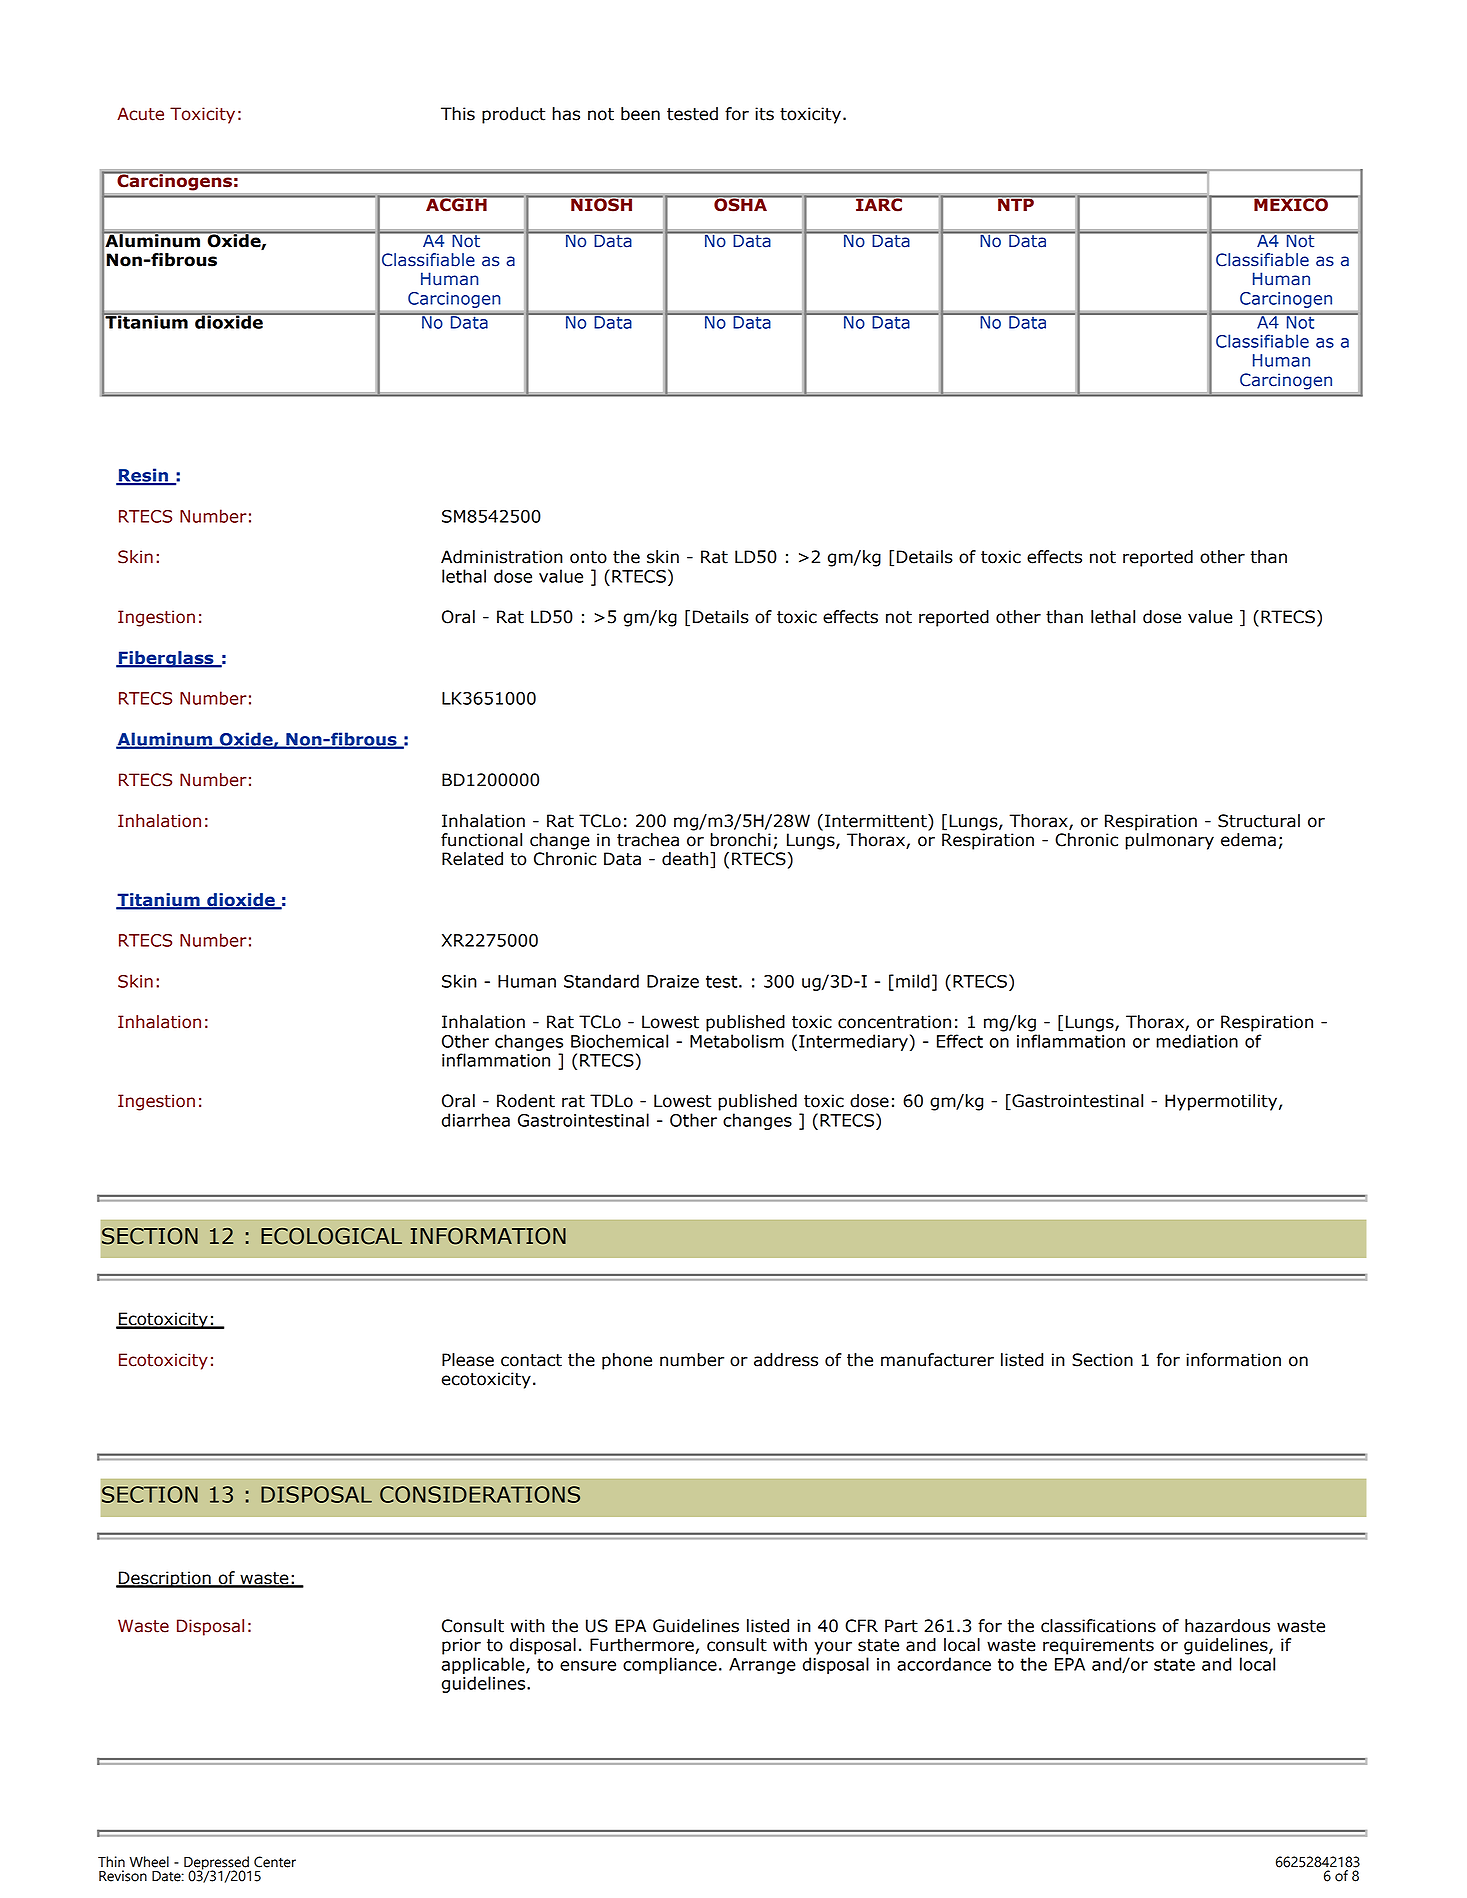  What do you see at coordinates (1098, 1646) in the screenshot?
I see `requirements` at bounding box center [1098, 1646].
